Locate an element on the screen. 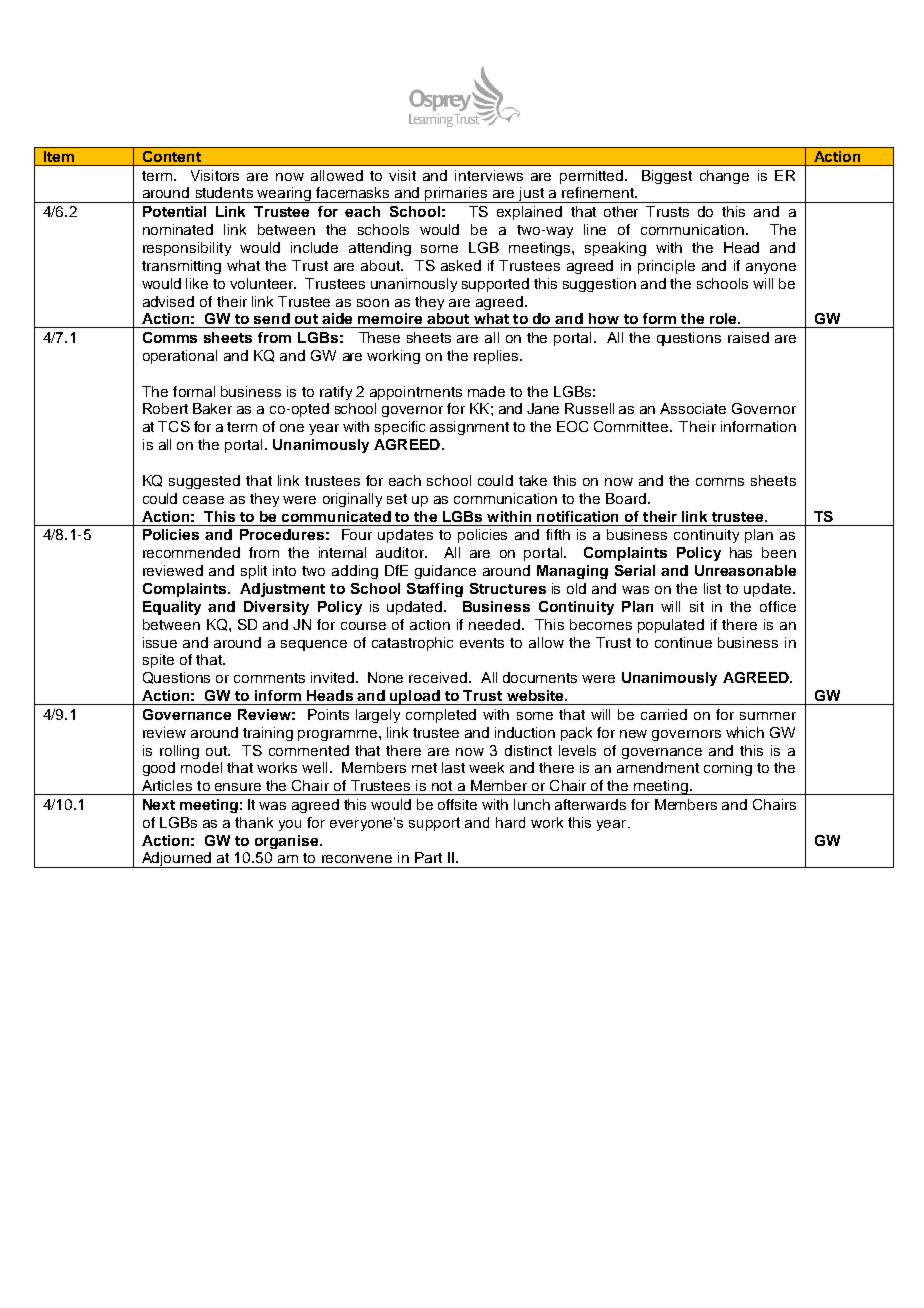  Diversity is located at coordinates (276, 608).
